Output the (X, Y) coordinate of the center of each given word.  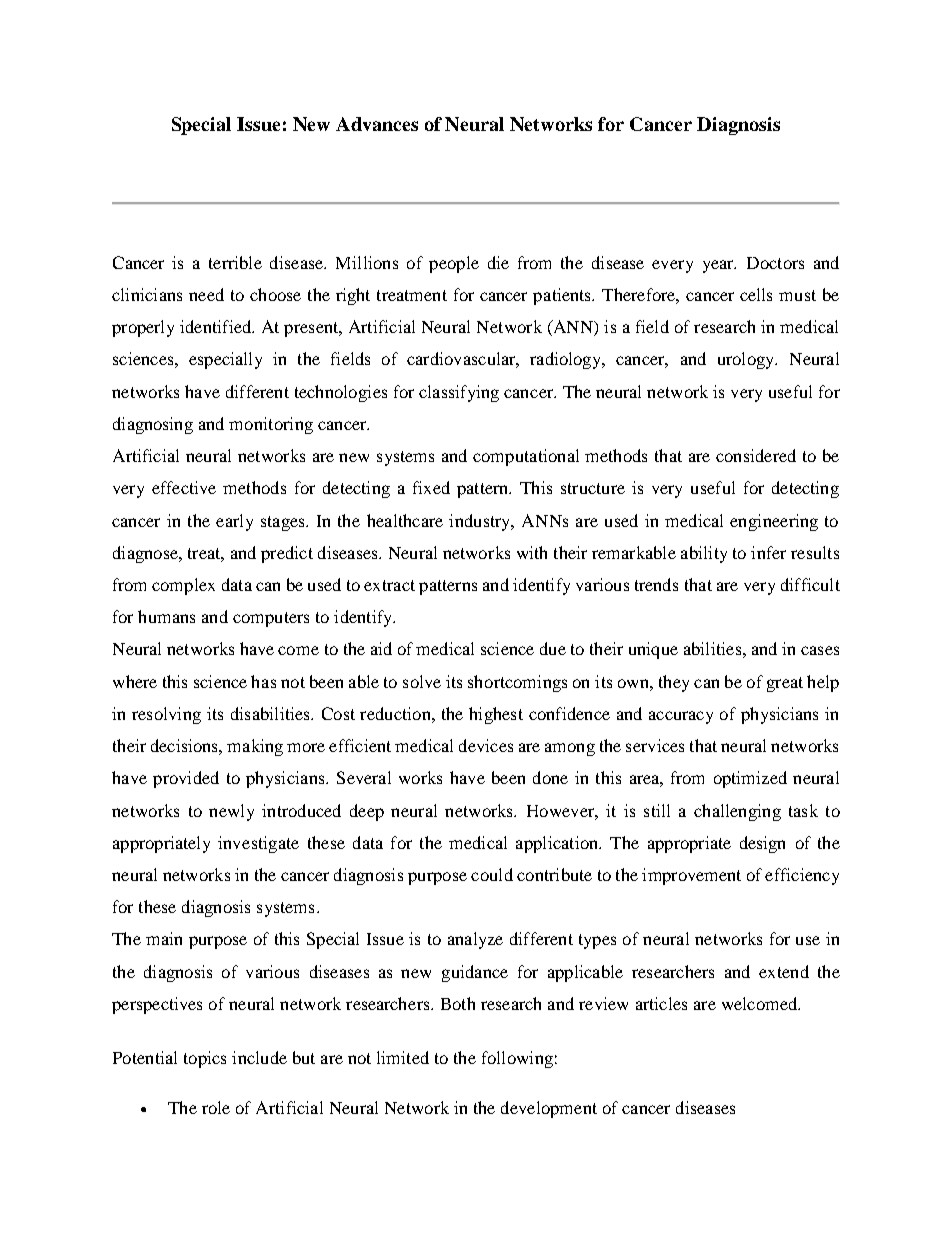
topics (205, 1059)
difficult (810, 584)
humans (166, 616)
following (517, 1059)
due (553, 648)
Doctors (775, 263)
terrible (235, 262)
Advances (377, 124)
